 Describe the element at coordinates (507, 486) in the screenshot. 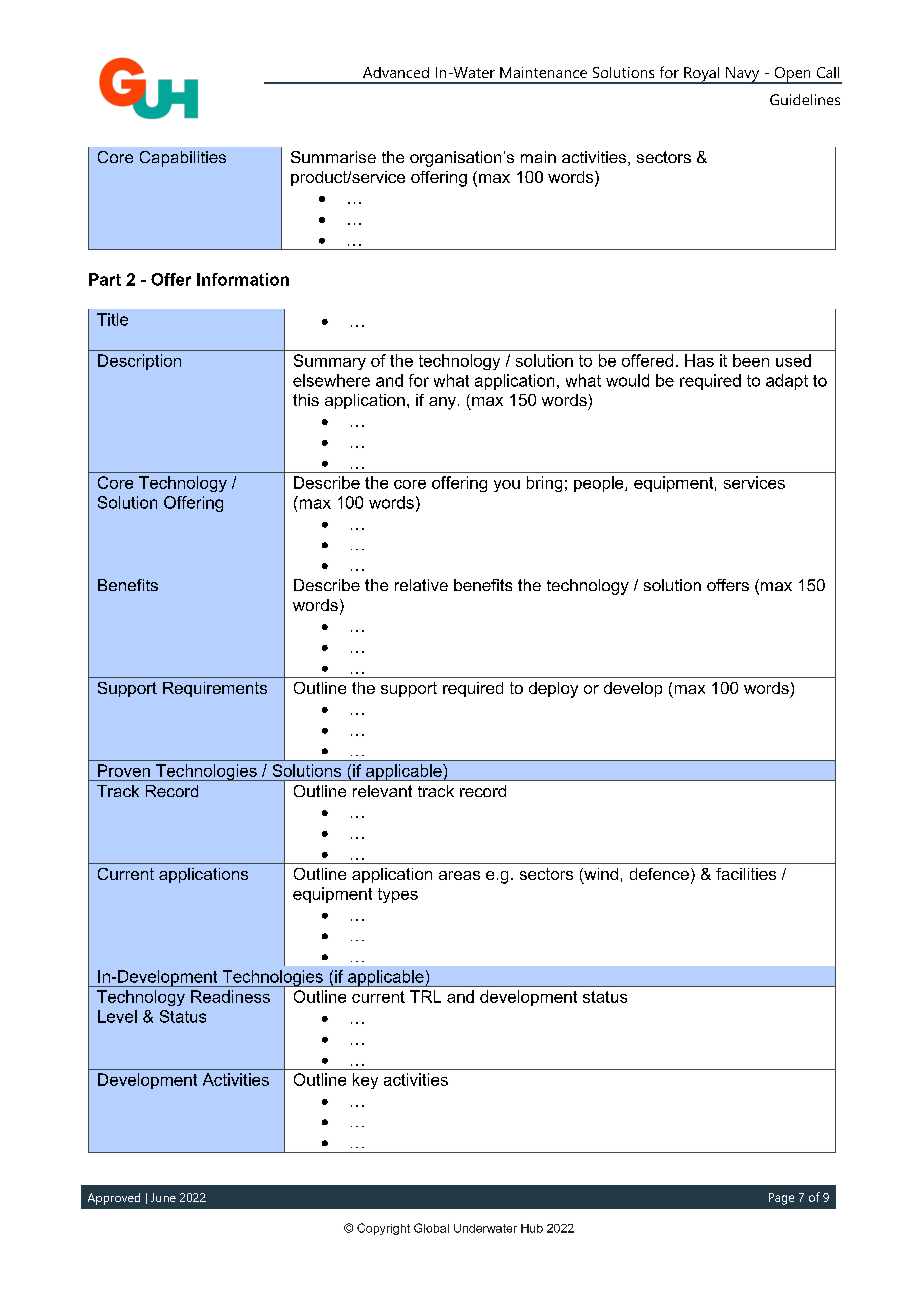

I see `you` at that location.
